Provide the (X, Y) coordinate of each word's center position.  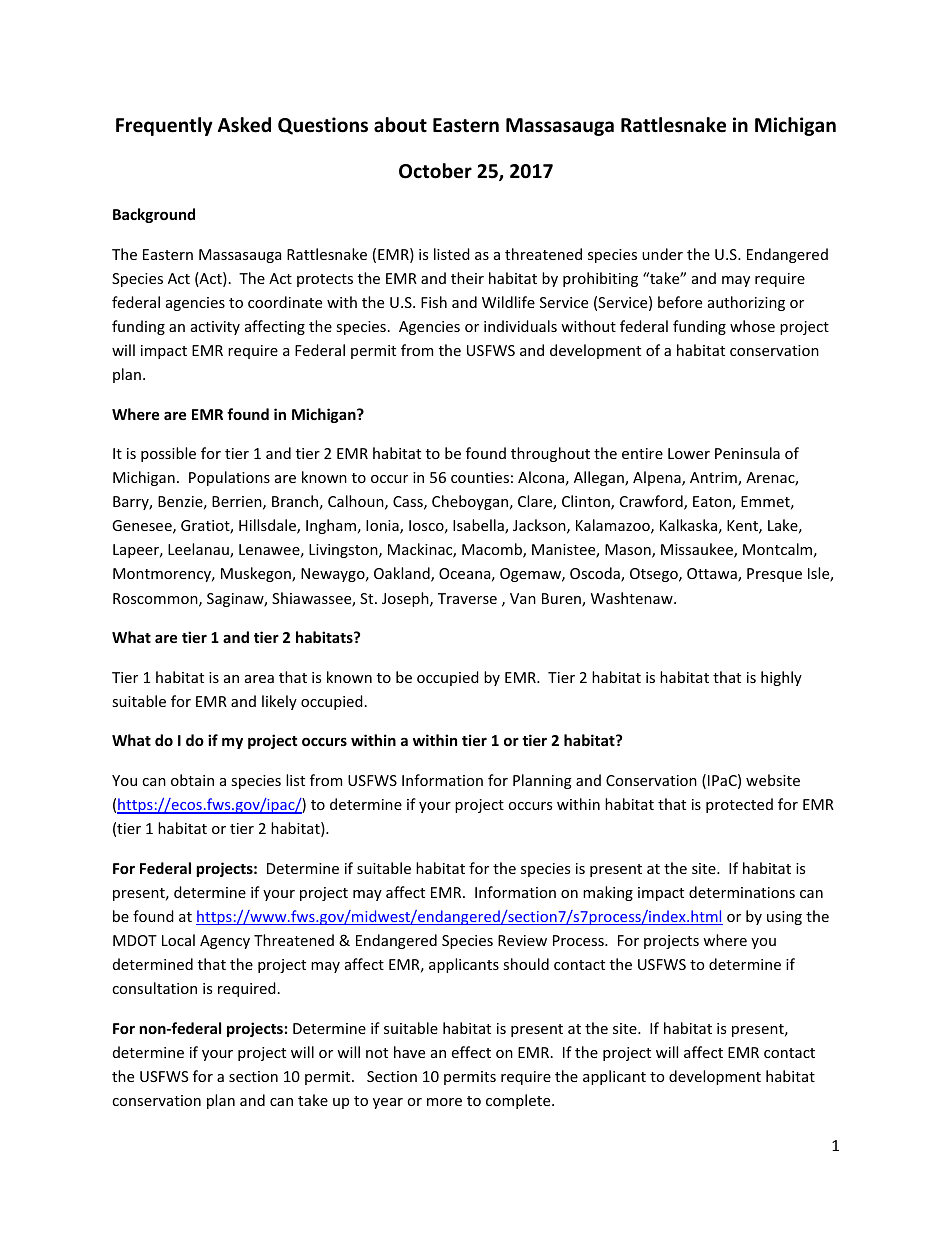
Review (522, 940)
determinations (742, 892)
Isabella (479, 526)
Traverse (467, 598)
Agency (225, 942)
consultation (154, 988)
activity (215, 328)
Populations (229, 478)
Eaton (713, 503)
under (662, 254)
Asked (244, 125)
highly (781, 678)
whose (752, 326)
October (435, 171)
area (259, 679)
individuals (520, 326)
